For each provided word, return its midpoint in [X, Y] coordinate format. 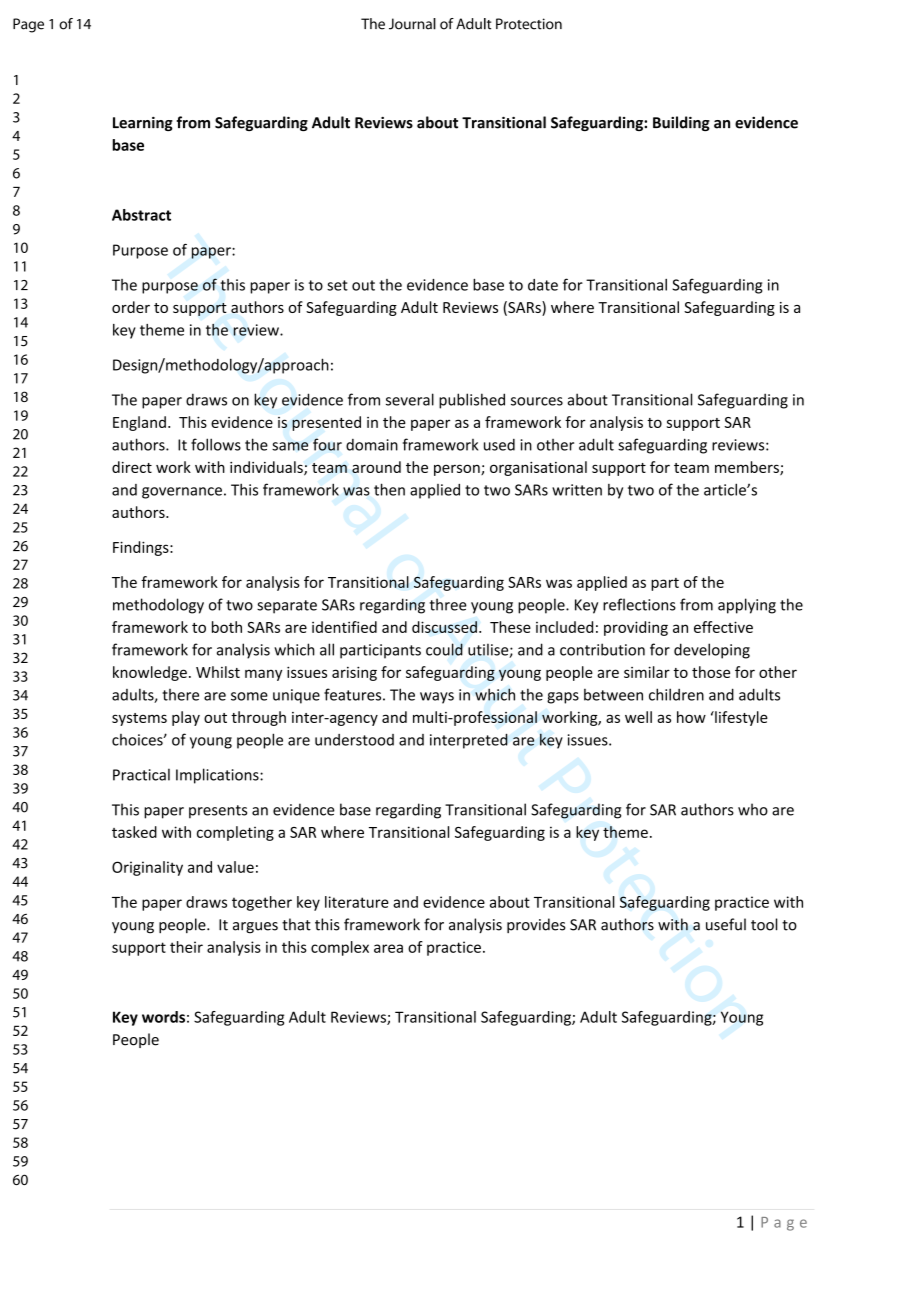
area [388, 948]
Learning [143, 124]
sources [537, 401]
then [389, 489]
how [691, 717]
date [543, 285]
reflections [639, 604]
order [131, 307]
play [186, 718]
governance [182, 493]
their [186, 947]
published [472, 401]
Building [681, 123]
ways [437, 698]
